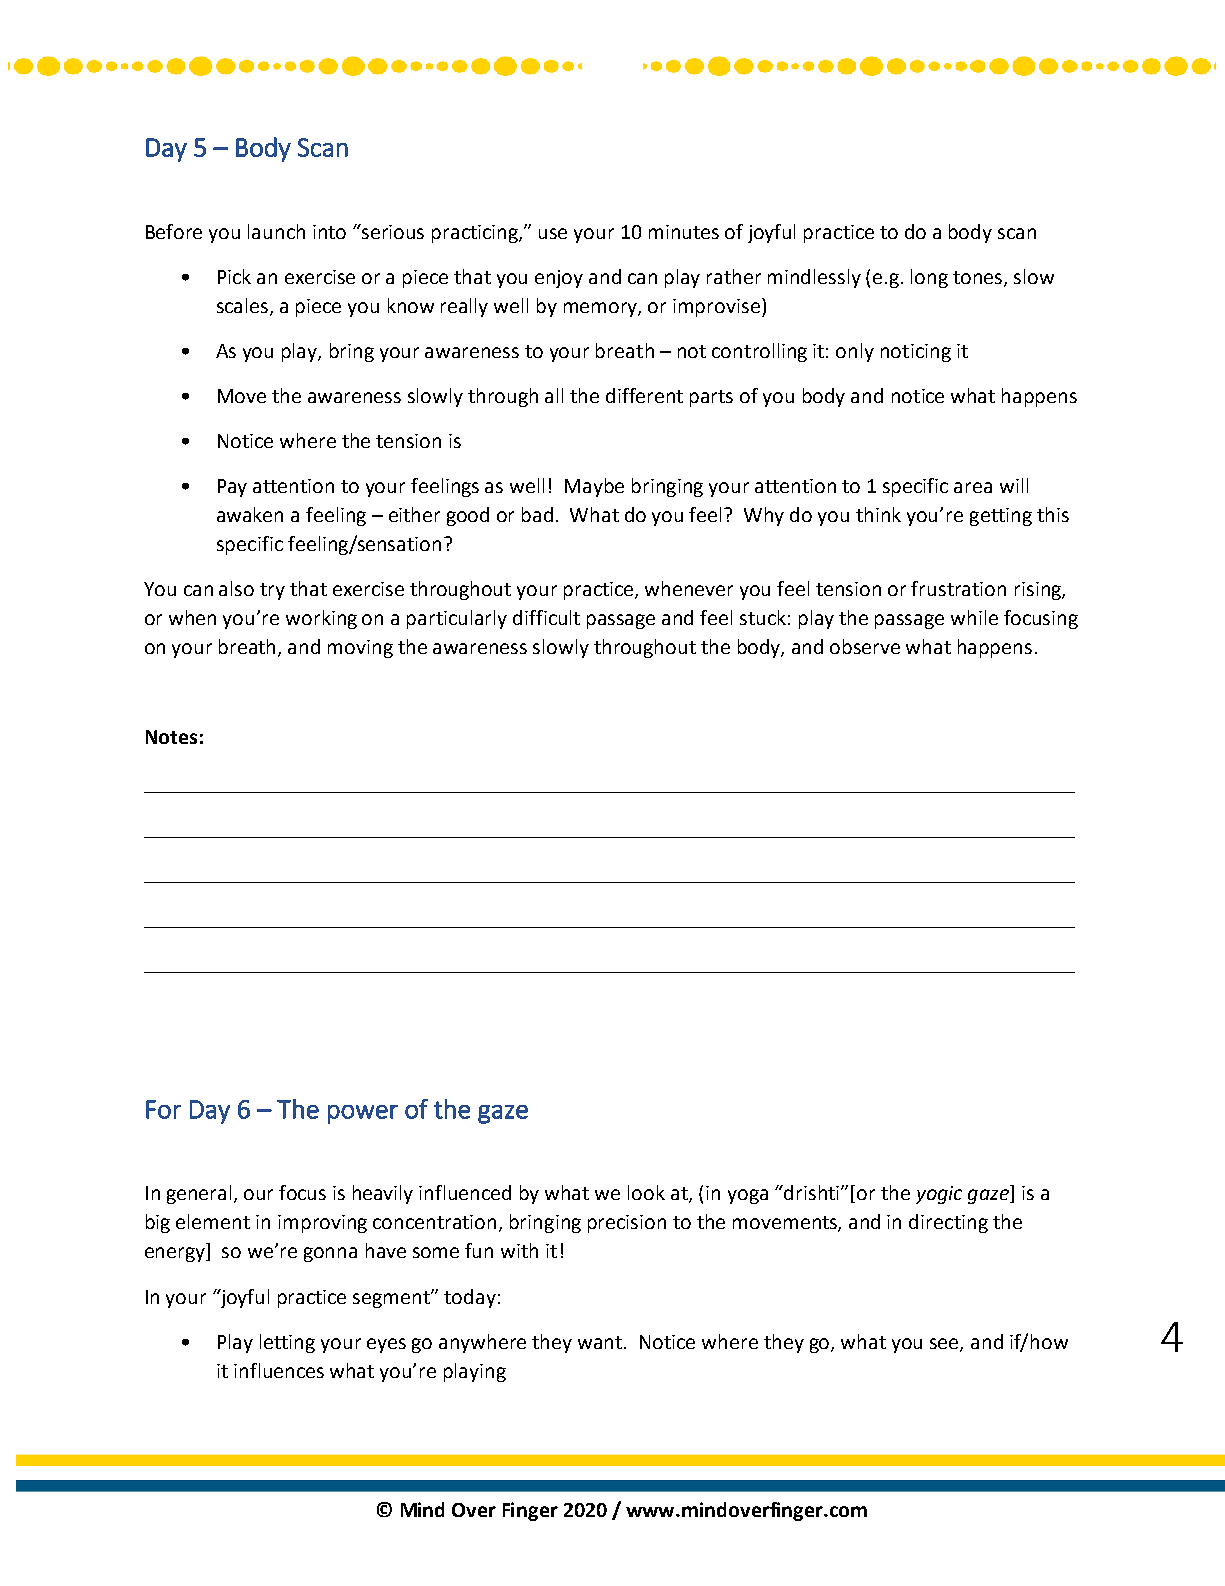 The width and height of the page is (1225, 1586). What do you see at coordinates (234, 276) in the page?
I see `Pick` at bounding box center [234, 276].
